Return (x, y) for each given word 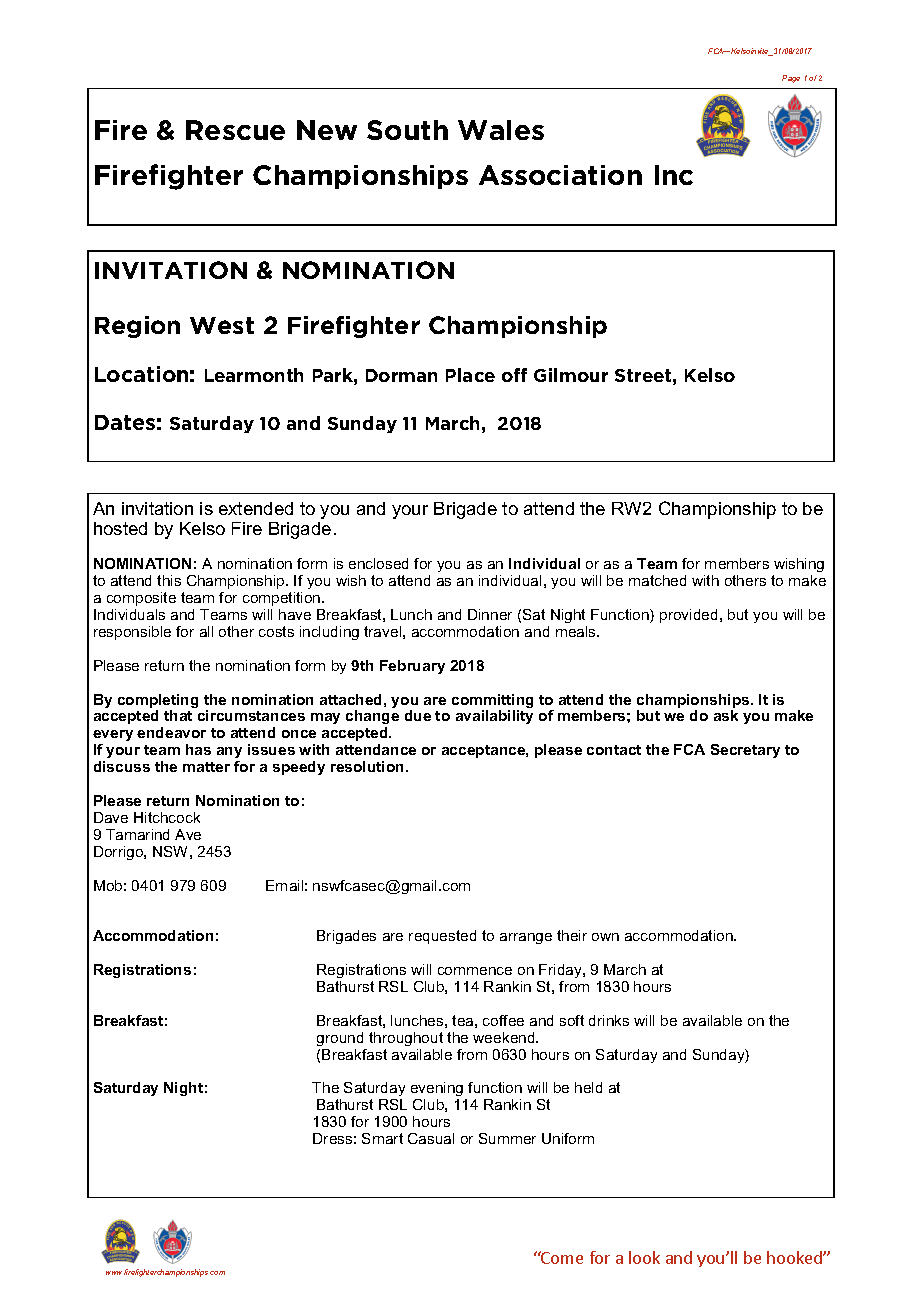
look (644, 1257)
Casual (431, 1138)
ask (726, 715)
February (412, 667)
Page (791, 79)
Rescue (235, 130)
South (407, 130)
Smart (382, 1138)
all (206, 631)
